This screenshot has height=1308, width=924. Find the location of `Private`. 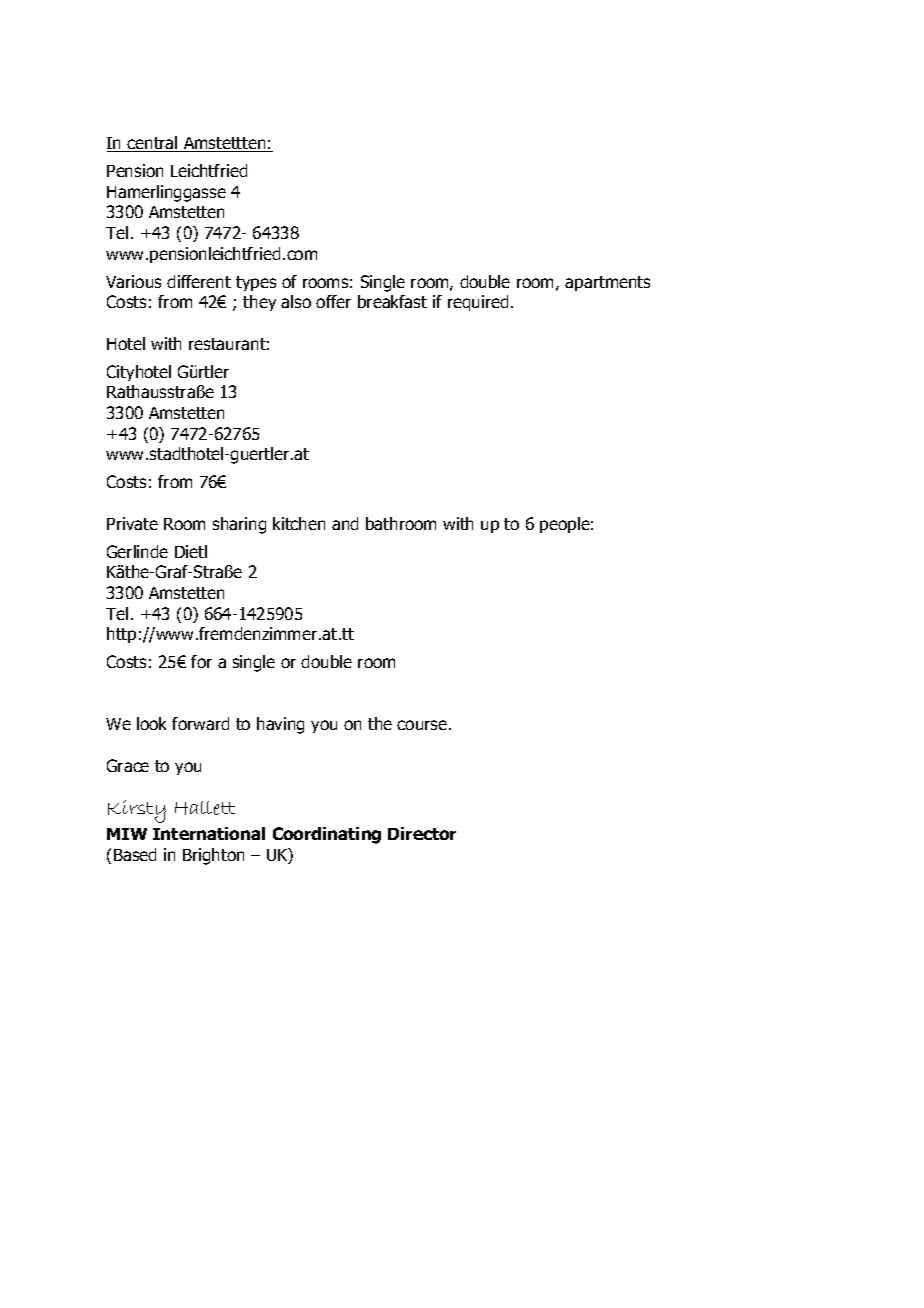

Private is located at coordinates (132, 523).
